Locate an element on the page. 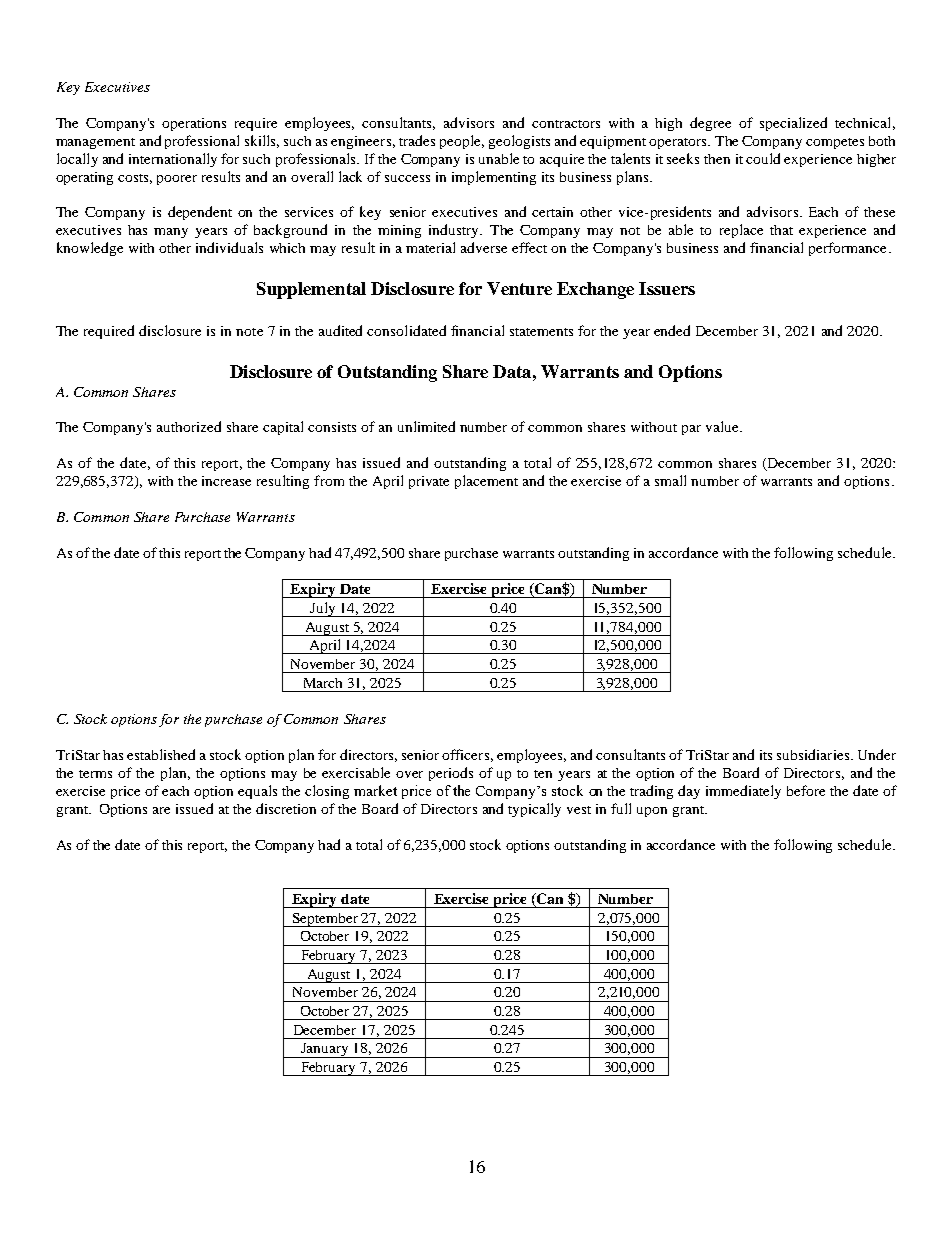 The width and height of the document is (952, 1233). before is located at coordinates (806, 790).
